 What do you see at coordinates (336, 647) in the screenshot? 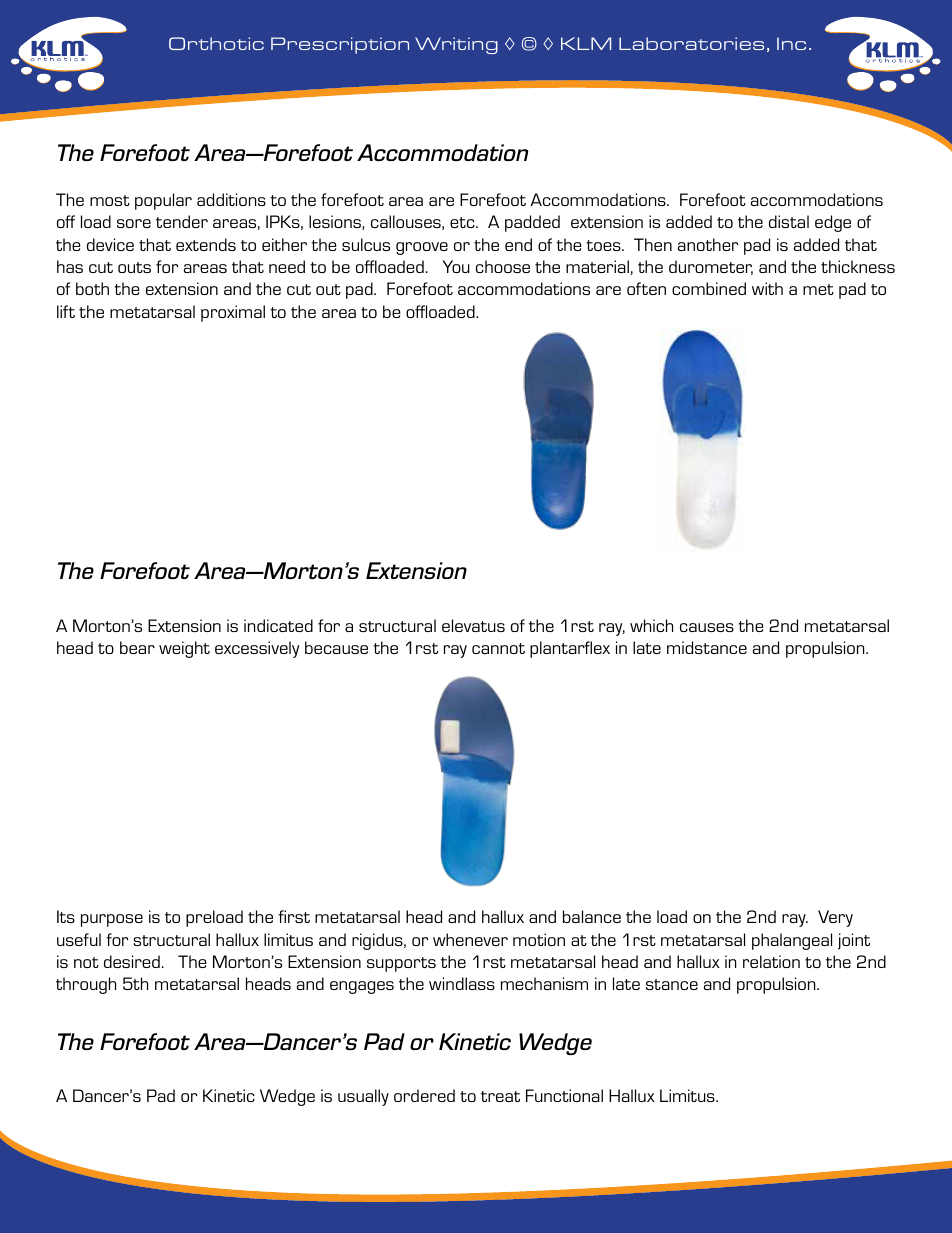
I see `because` at bounding box center [336, 647].
